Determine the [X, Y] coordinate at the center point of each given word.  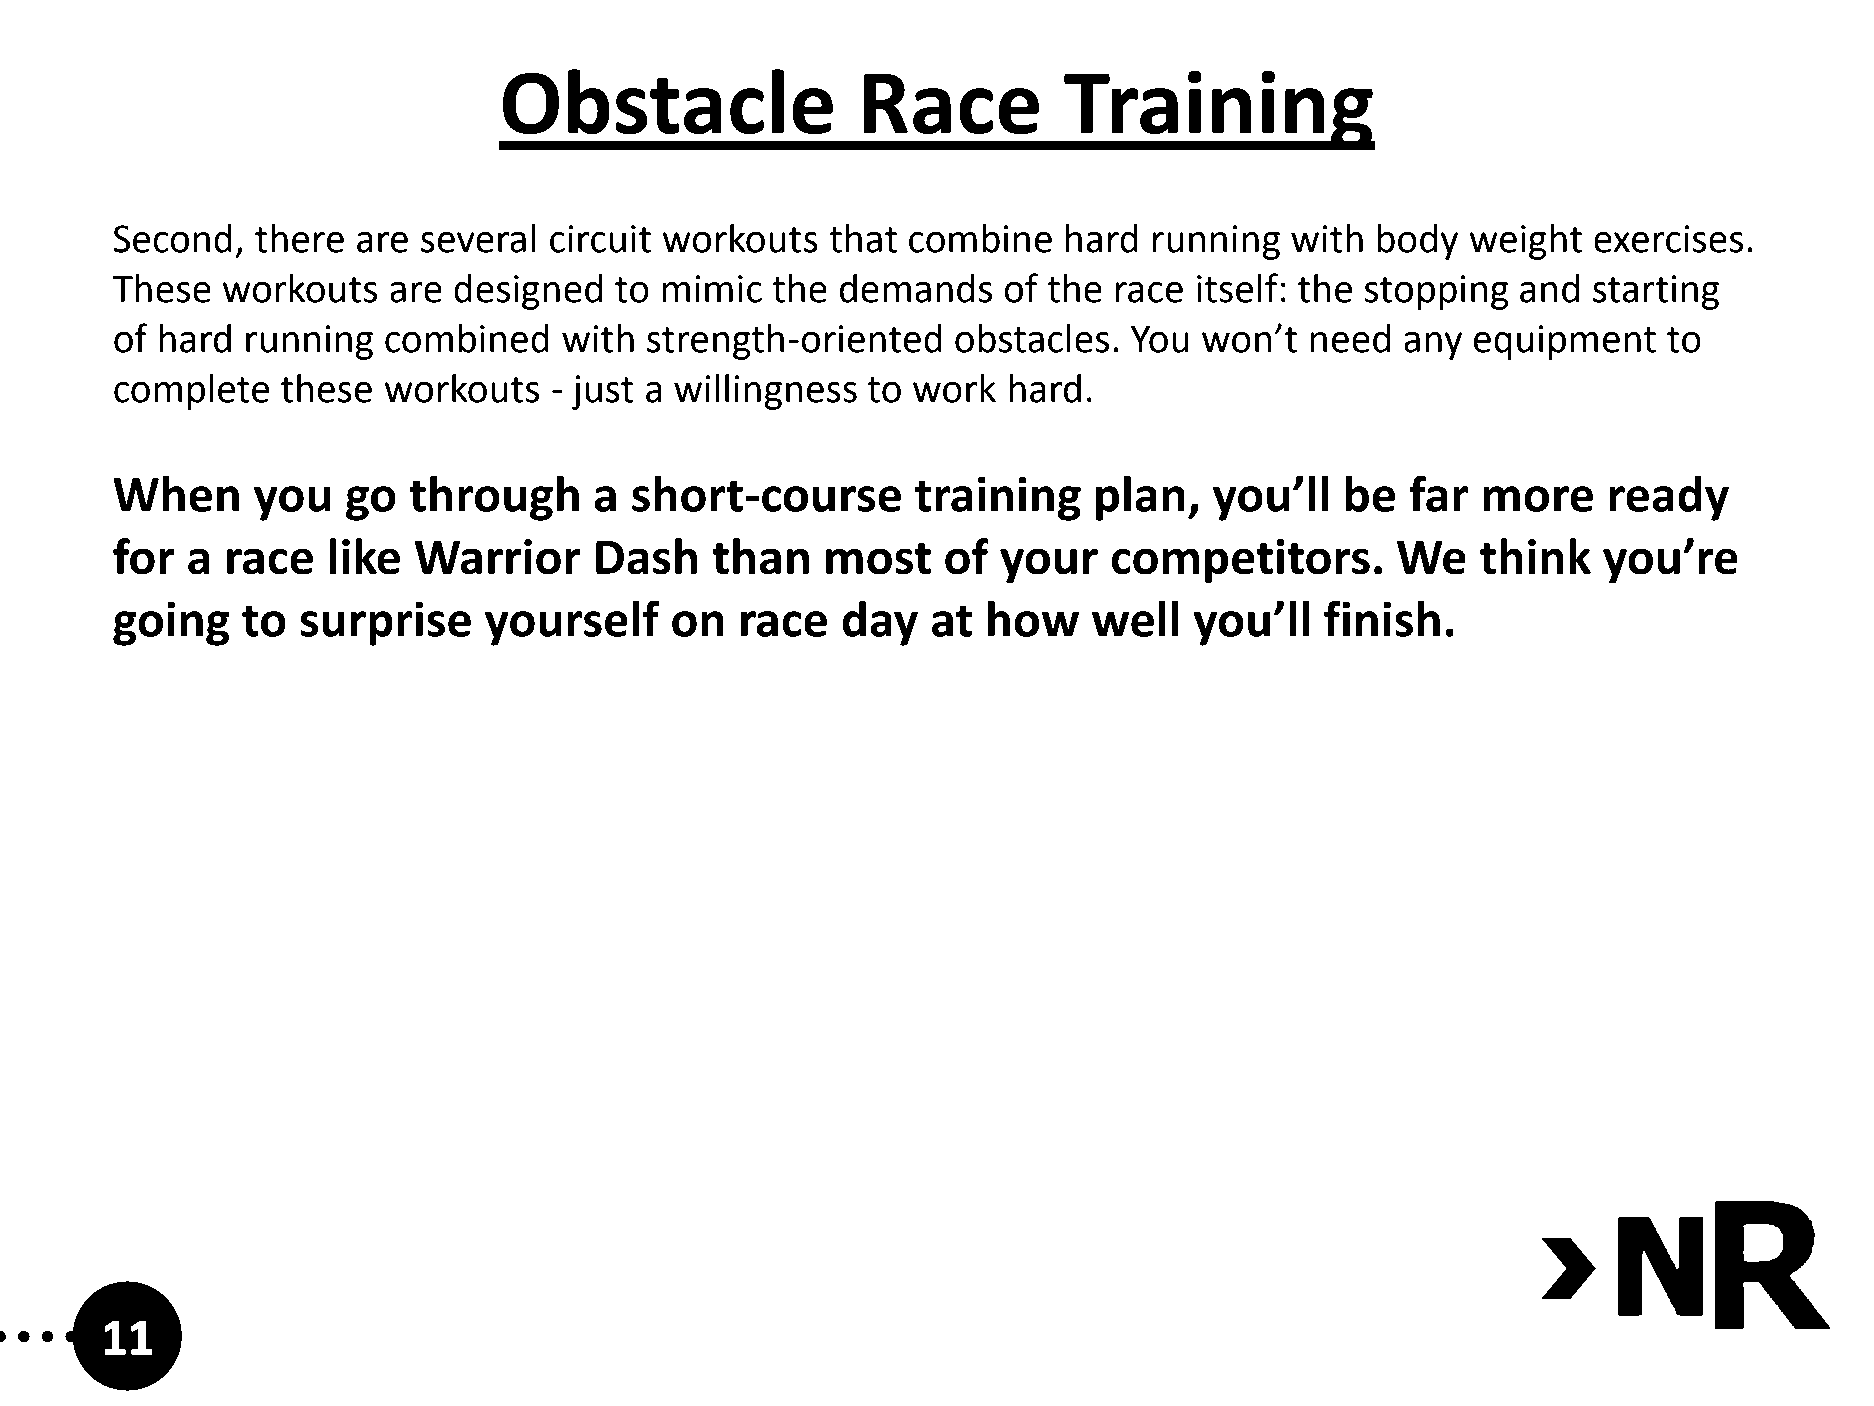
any [1433, 346]
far [1438, 493]
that [863, 238]
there [299, 238]
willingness [765, 392]
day [880, 623]
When [176, 494]
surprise [385, 623]
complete [191, 392]
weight [1525, 242]
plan [1140, 498]
